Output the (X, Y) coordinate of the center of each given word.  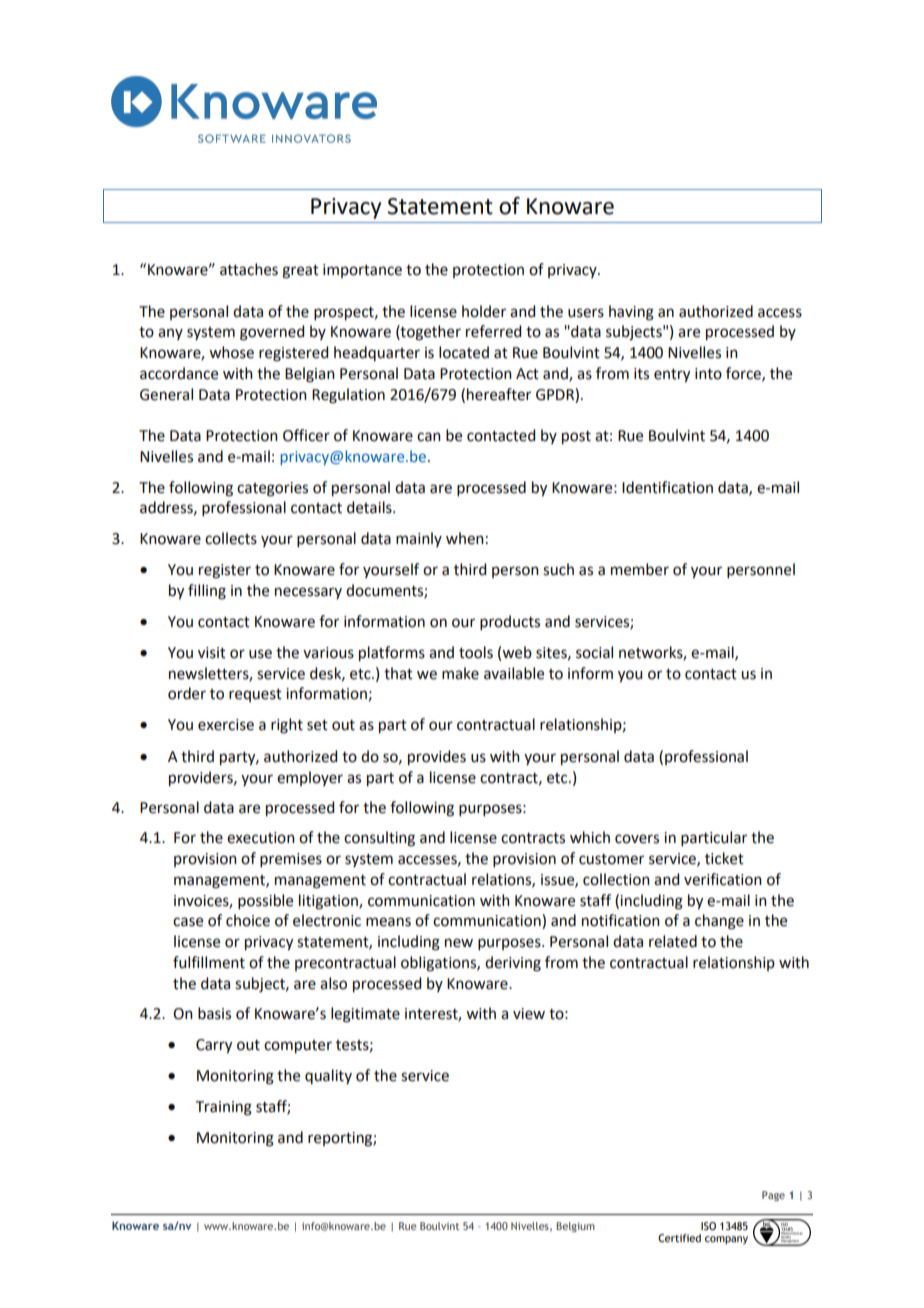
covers (637, 839)
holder (484, 311)
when (465, 538)
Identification (667, 487)
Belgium (575, 1227)
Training (224, 1108)
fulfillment (209, 962)
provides (437, 757)
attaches (249, 269)
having (631, 313)
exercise (226, 725)
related (673, 941)
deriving (513, 964)
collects (231, 538)
